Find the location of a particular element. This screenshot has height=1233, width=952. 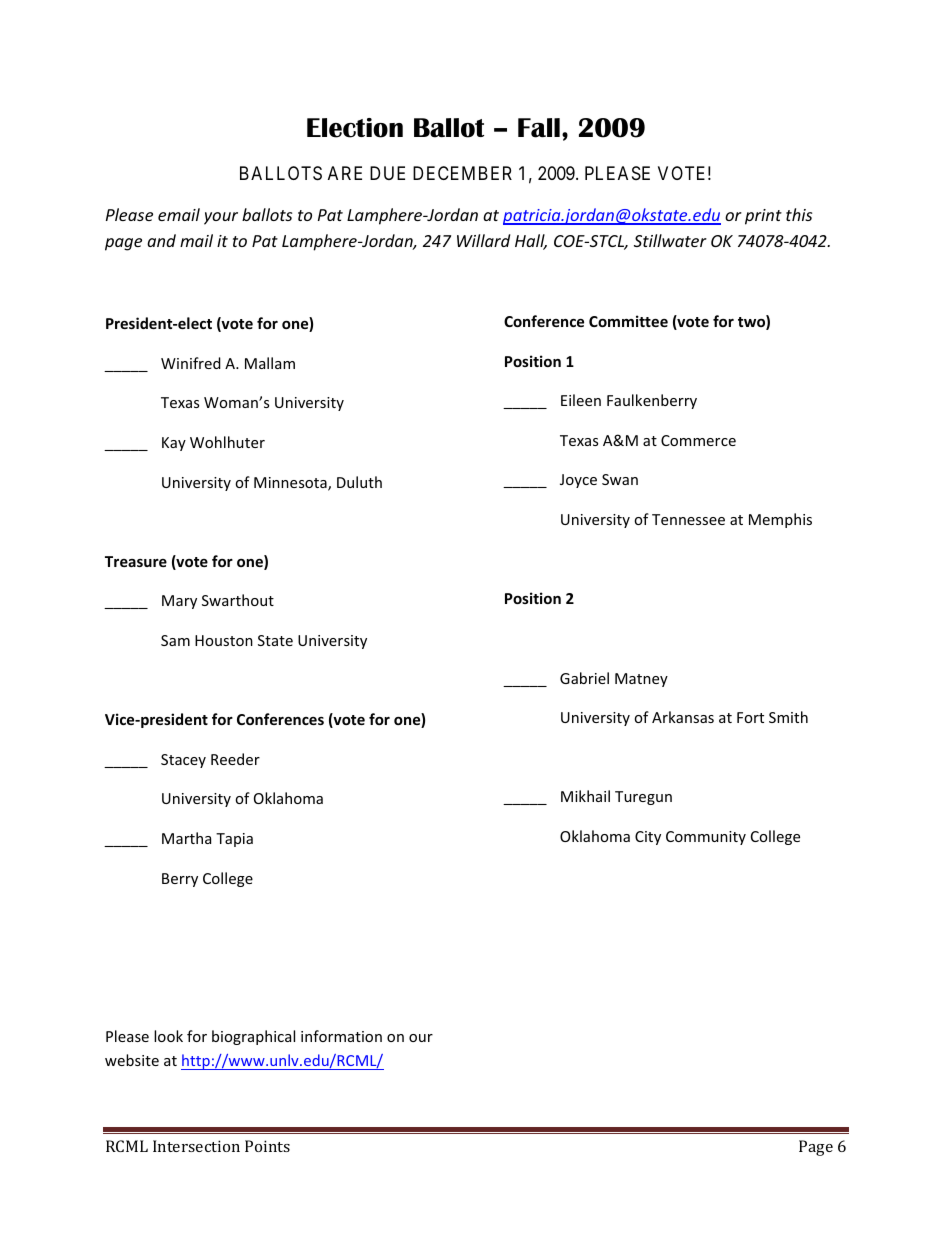

Stacey is located at coordinates (183, 761).
